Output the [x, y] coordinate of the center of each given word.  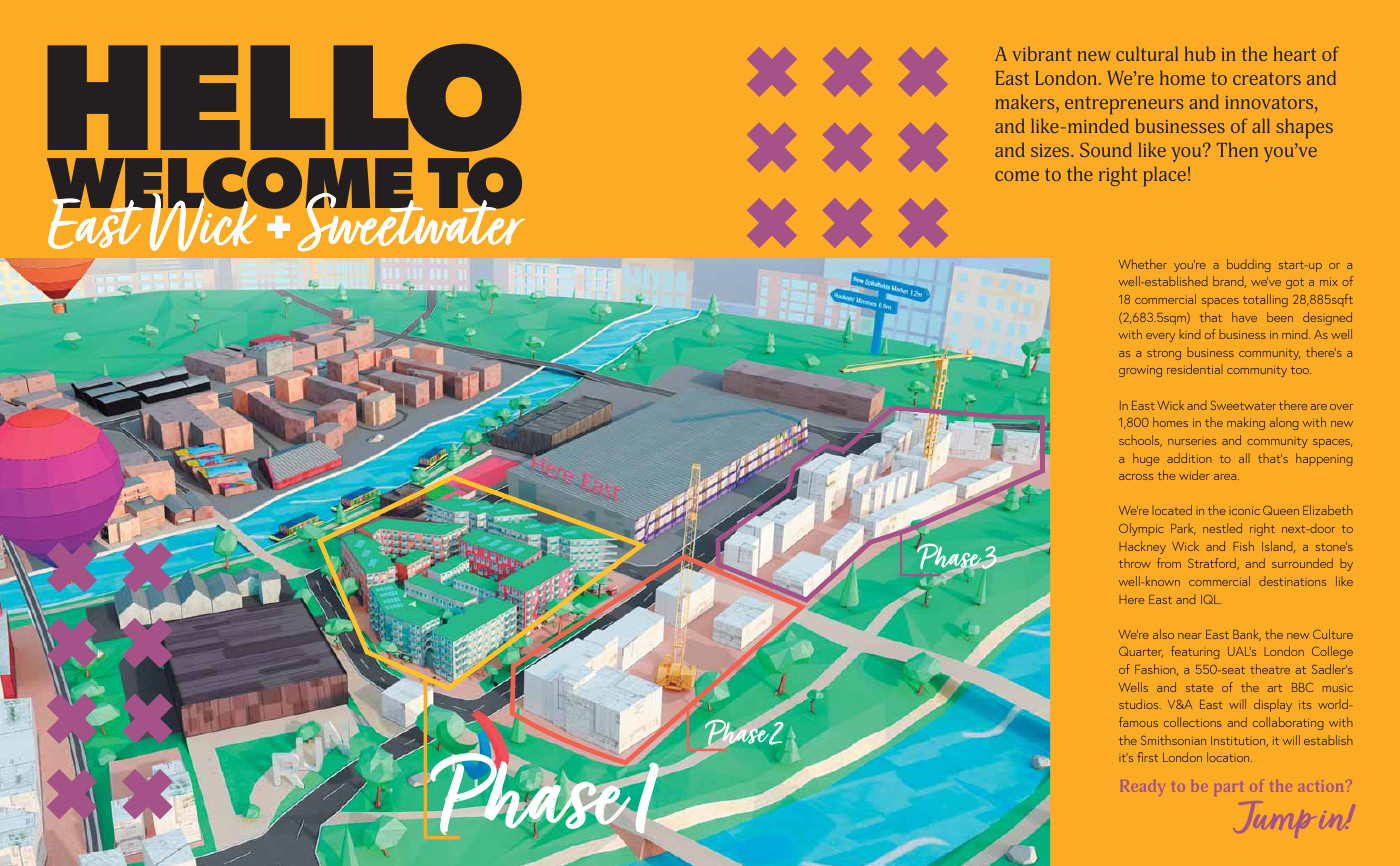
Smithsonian [1173, 740]
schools [1140, 441]
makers [1026, 101]
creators [1267, 78]
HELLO [284, 98]
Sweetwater [1243, 405]
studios [1140, 704]
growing [1140, 371]
